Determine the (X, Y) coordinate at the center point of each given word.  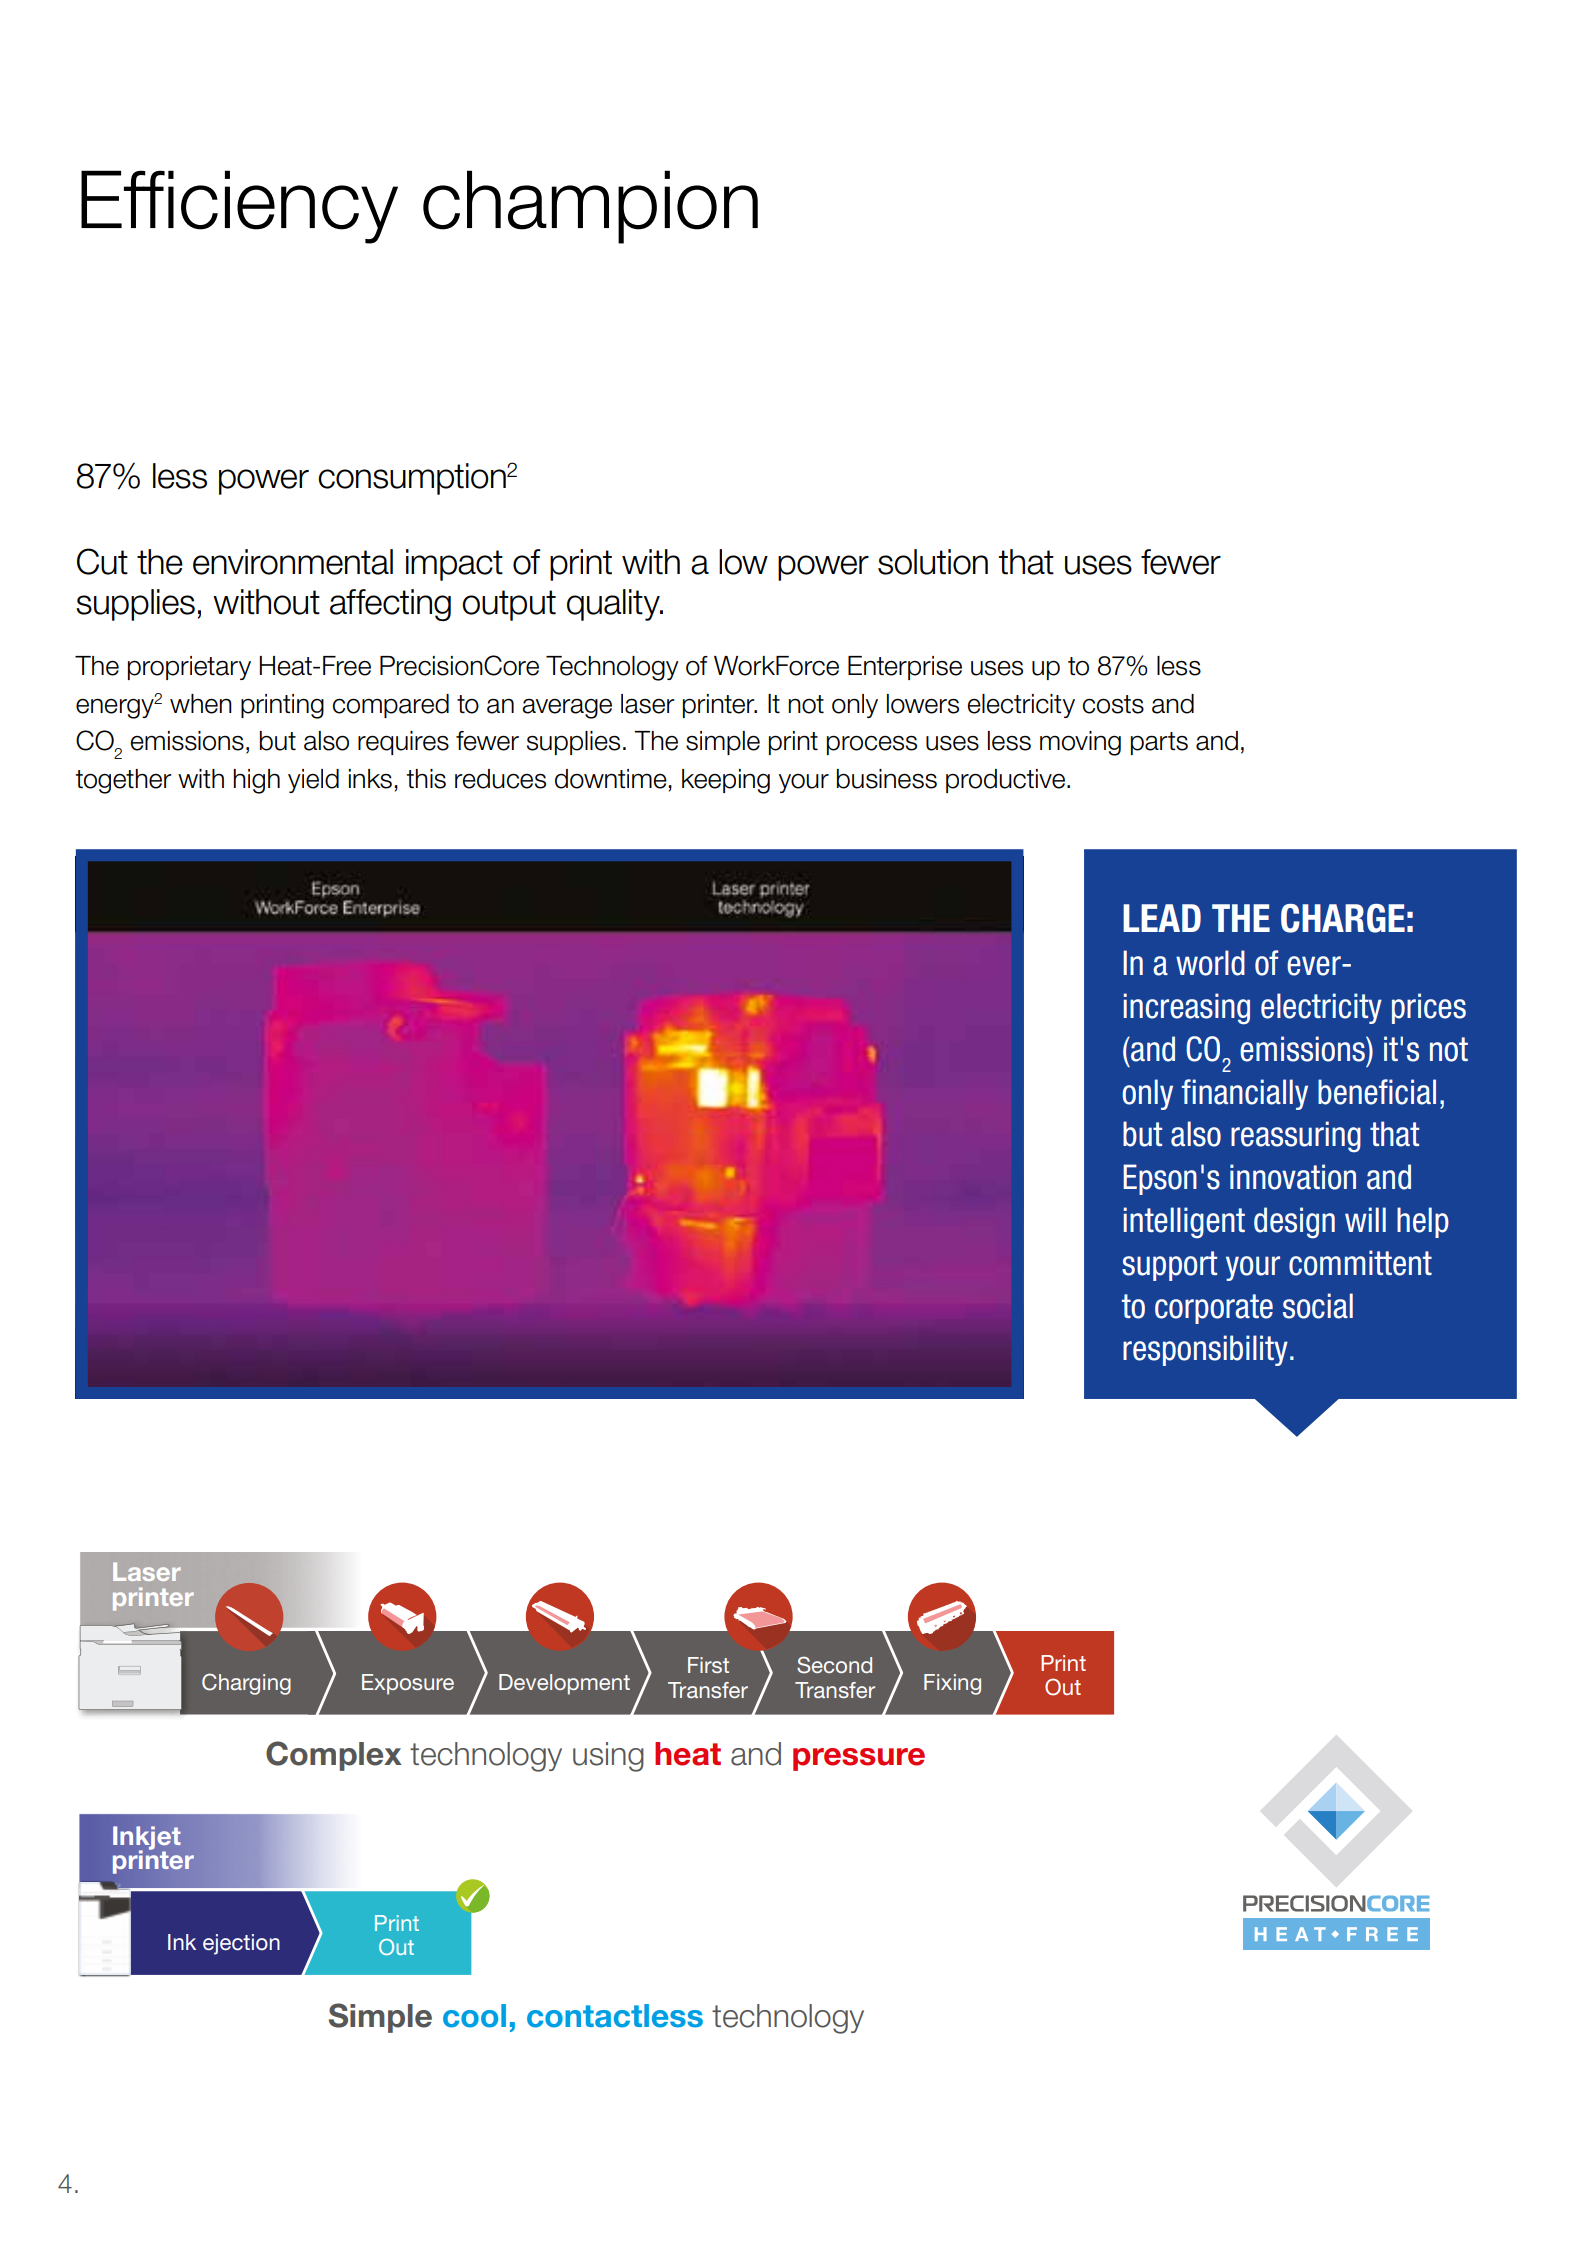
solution (933, 562)
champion (590, 207)
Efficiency (239, 207)
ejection (241, 1944)
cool (474, 2016)
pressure (859, 1759)
